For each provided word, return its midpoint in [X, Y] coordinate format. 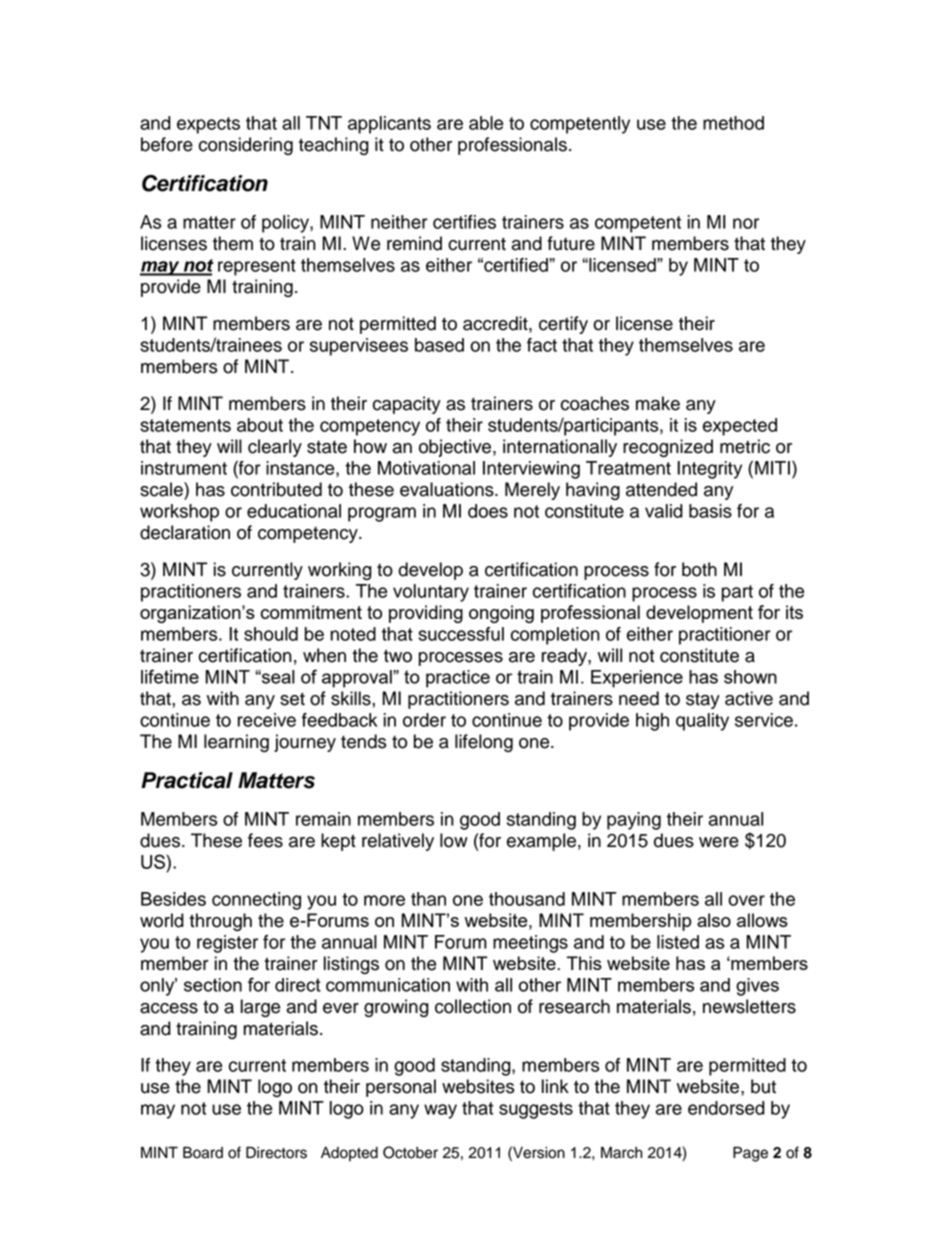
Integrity [709, 470]
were [719, 842]
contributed [276, 489]
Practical [187, 780]
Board [203, 1152]
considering [246, 146]
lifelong [484, 743]
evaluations [448, 489]
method [733, 123]
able [486, 123]
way [440, 1111]
